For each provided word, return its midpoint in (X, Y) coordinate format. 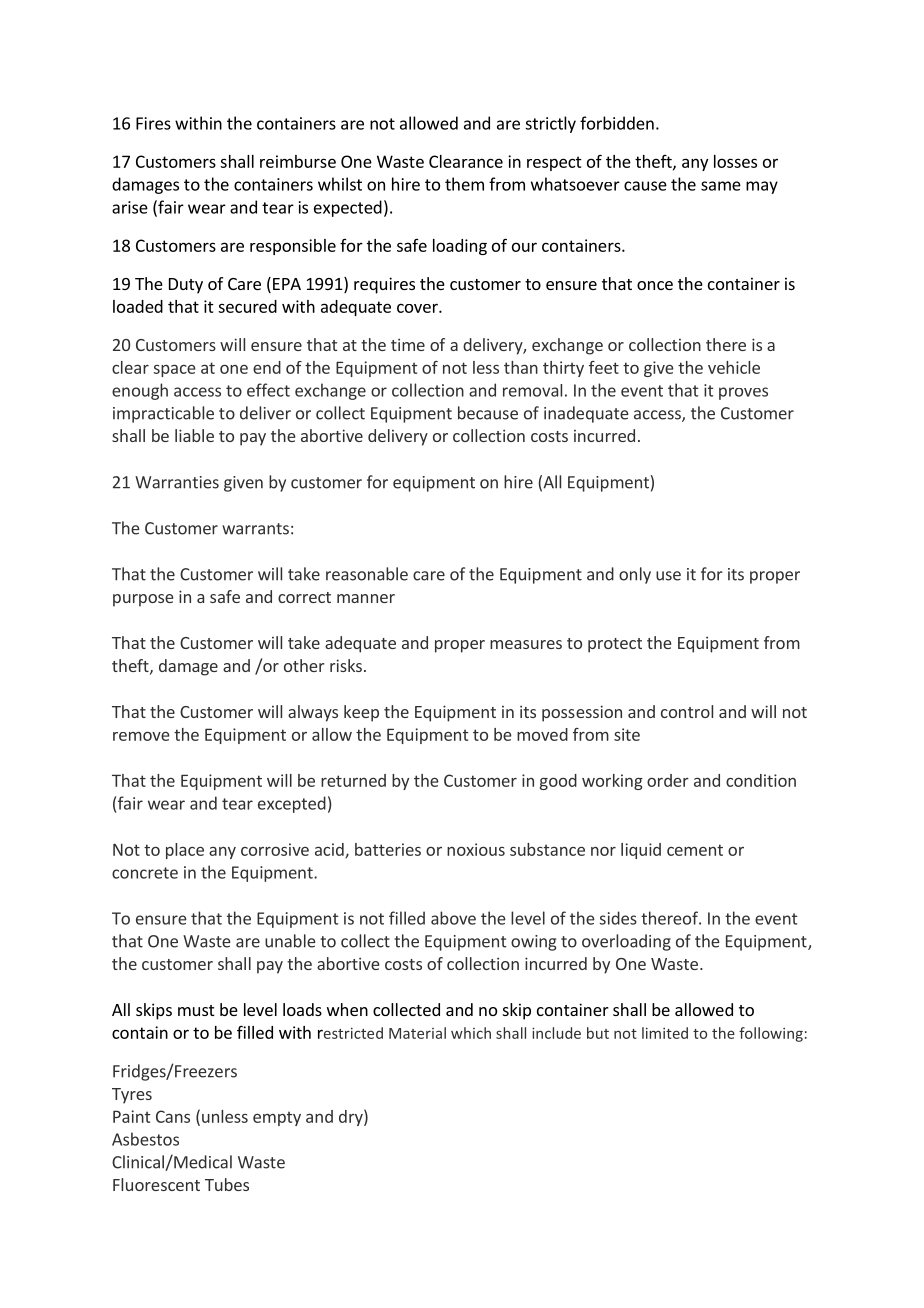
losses (735, 161)
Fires (153, 123)
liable (194, 435)
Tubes (227, 1184)
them (464, 184)
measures (526, 644)
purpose (143, 600)
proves (743, 393)
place (185, 851)
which (471, 1033)
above (453, 918)
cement (695, 850)
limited (665, 1033)
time (408, 344)
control (687, 711)
